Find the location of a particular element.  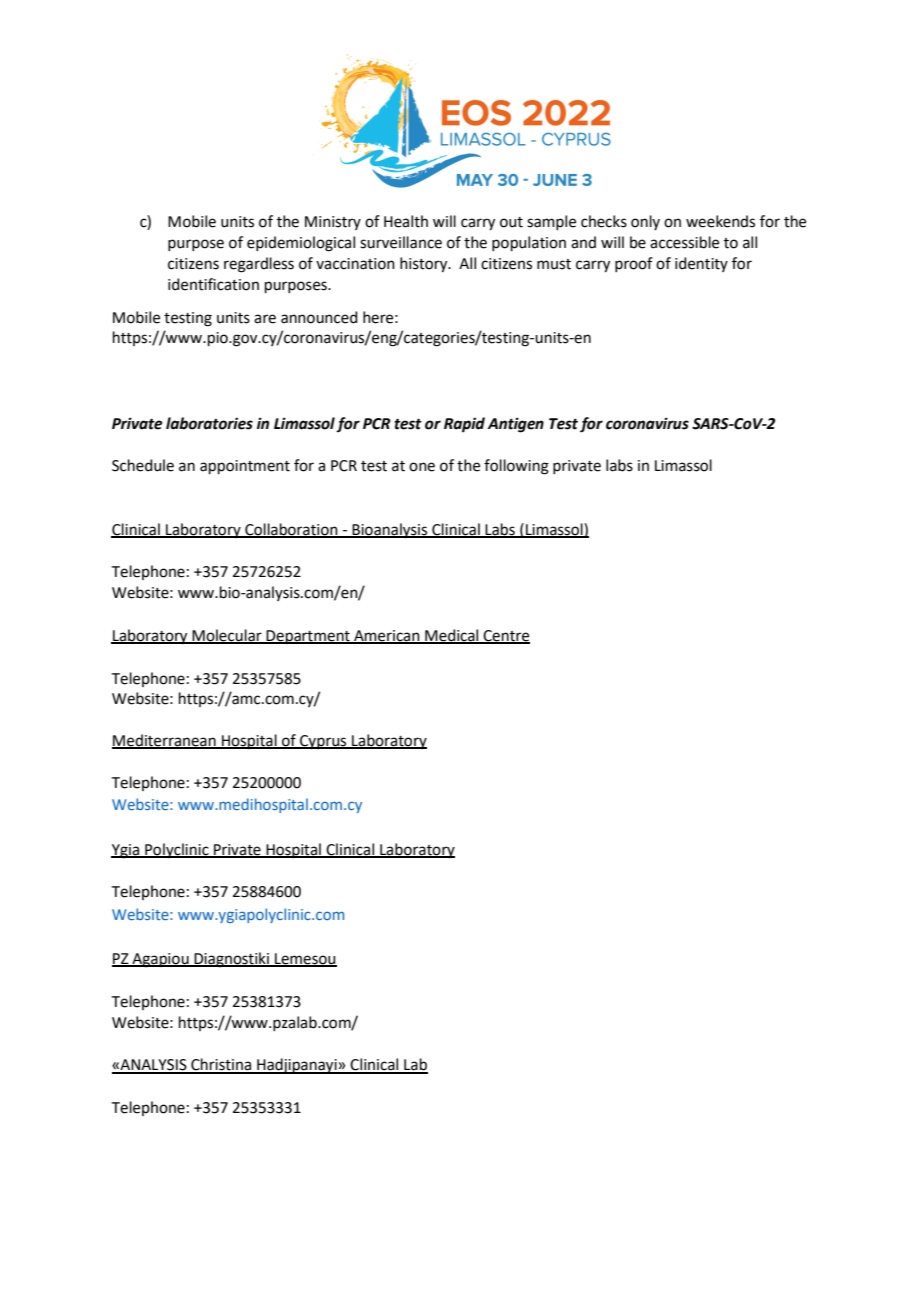

identification is located at coordinates (213, 284).
